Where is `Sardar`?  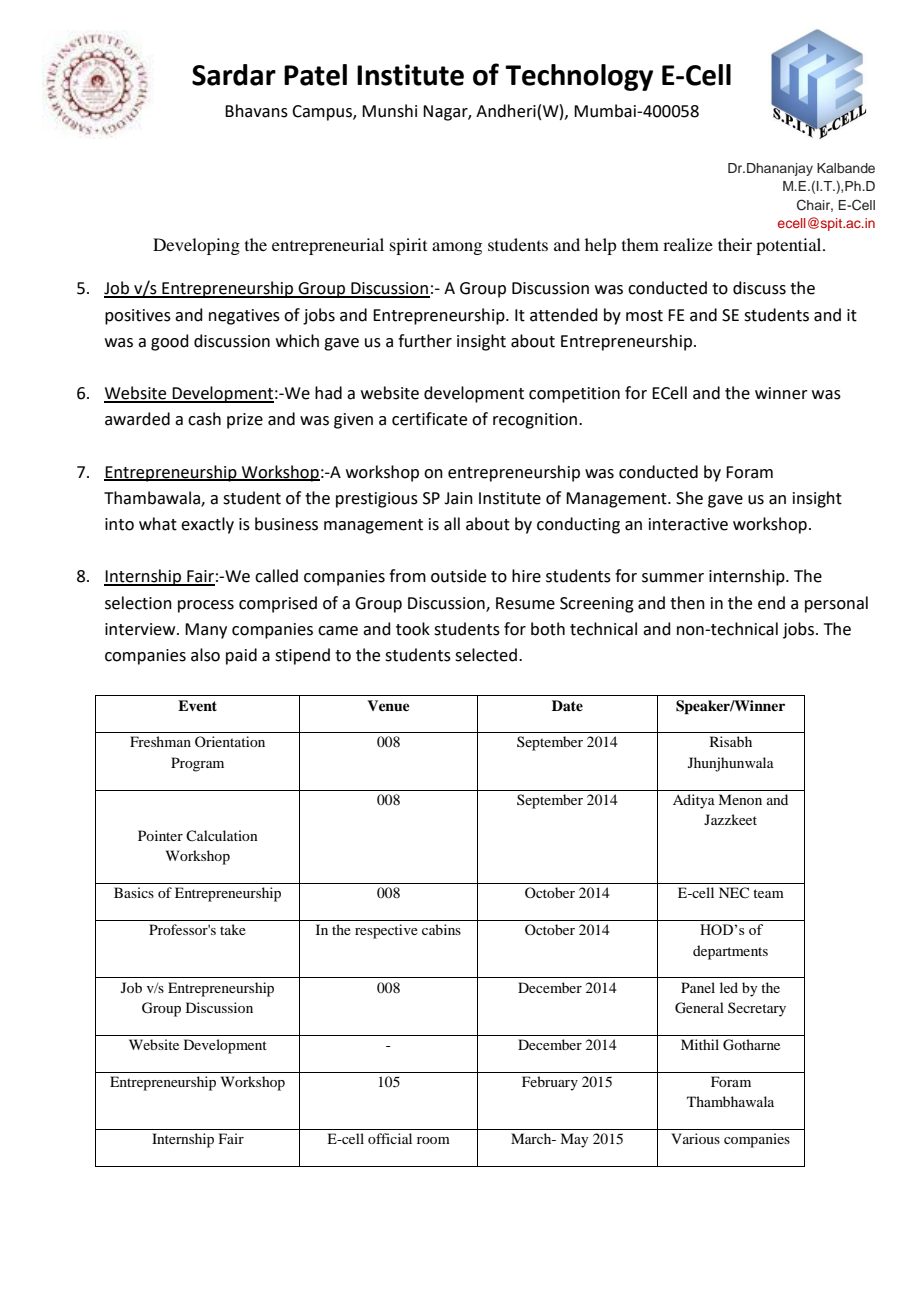
Sardar is located at coordinates (234, 75).
